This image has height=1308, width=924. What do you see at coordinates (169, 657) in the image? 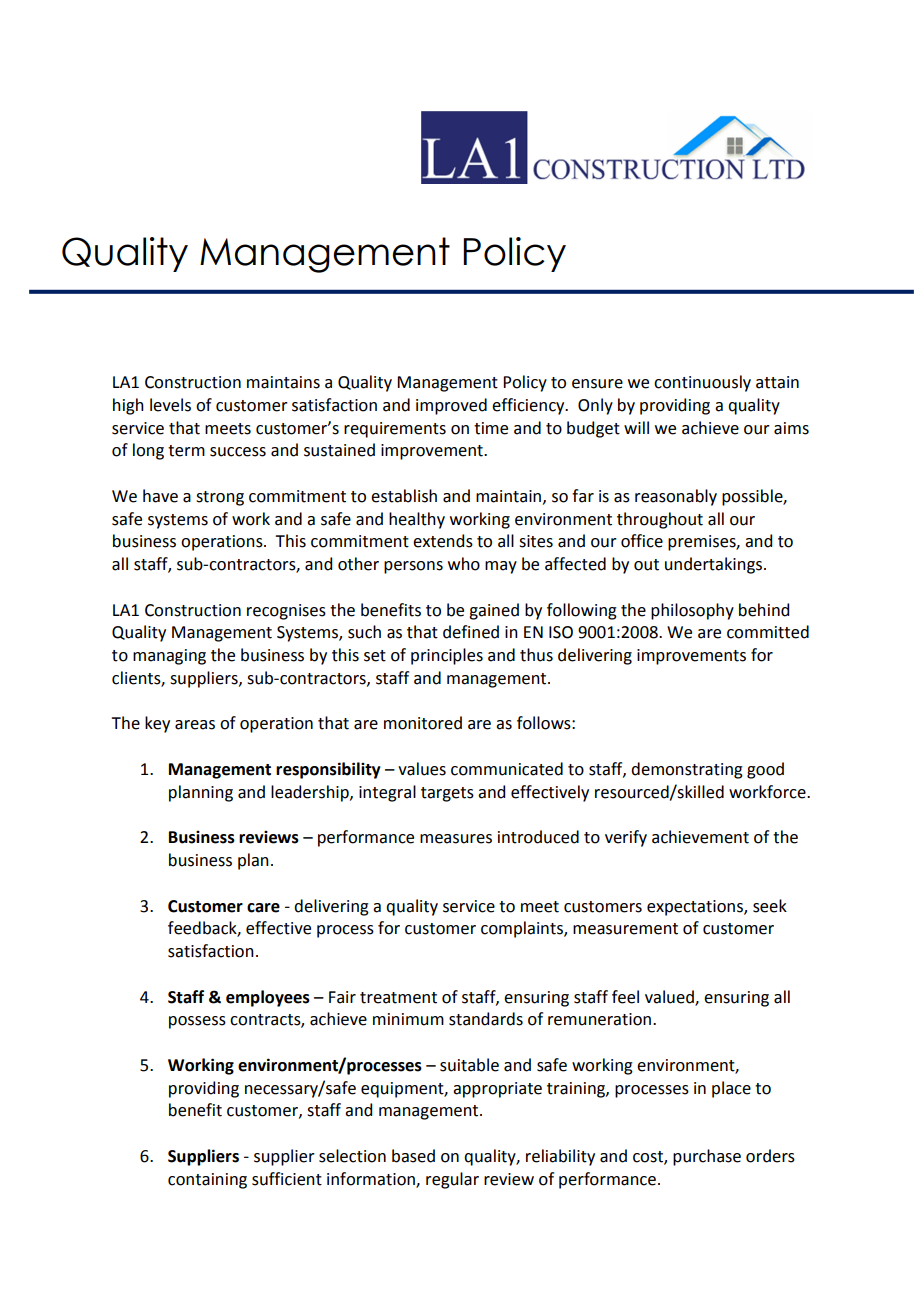
I see `managing` at bounding box center [169, 657].
